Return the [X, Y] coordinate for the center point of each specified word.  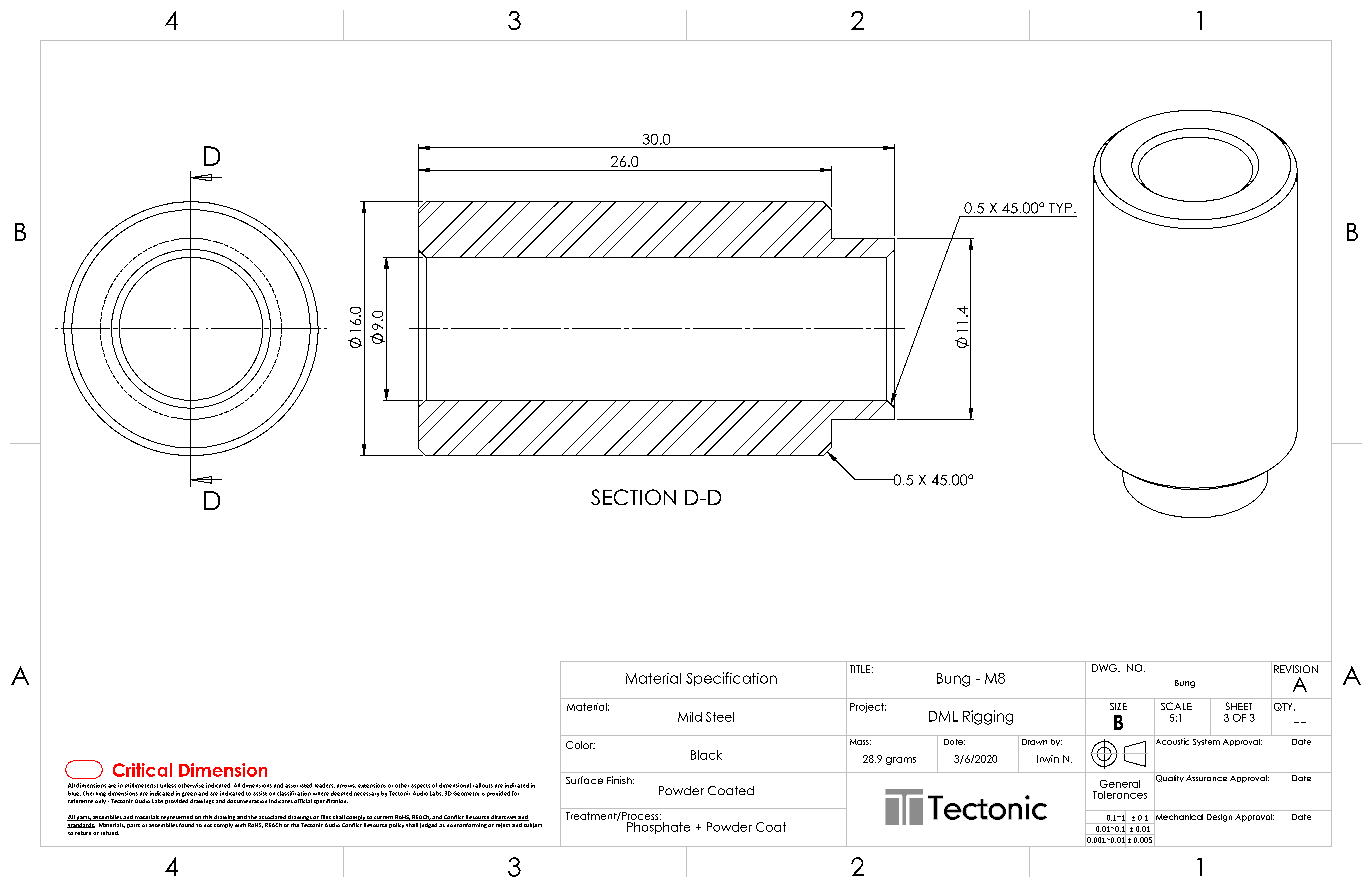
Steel [720, 717]
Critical [142, 770]
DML [943, 716]
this [207, 818]
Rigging [988, 717]
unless [168, 785]
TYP [1060, 208]
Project [868, 708]
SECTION [633, 497]
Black [706, 755]
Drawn [1034, 742]
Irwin [1048, 759]
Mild [690, 717]
